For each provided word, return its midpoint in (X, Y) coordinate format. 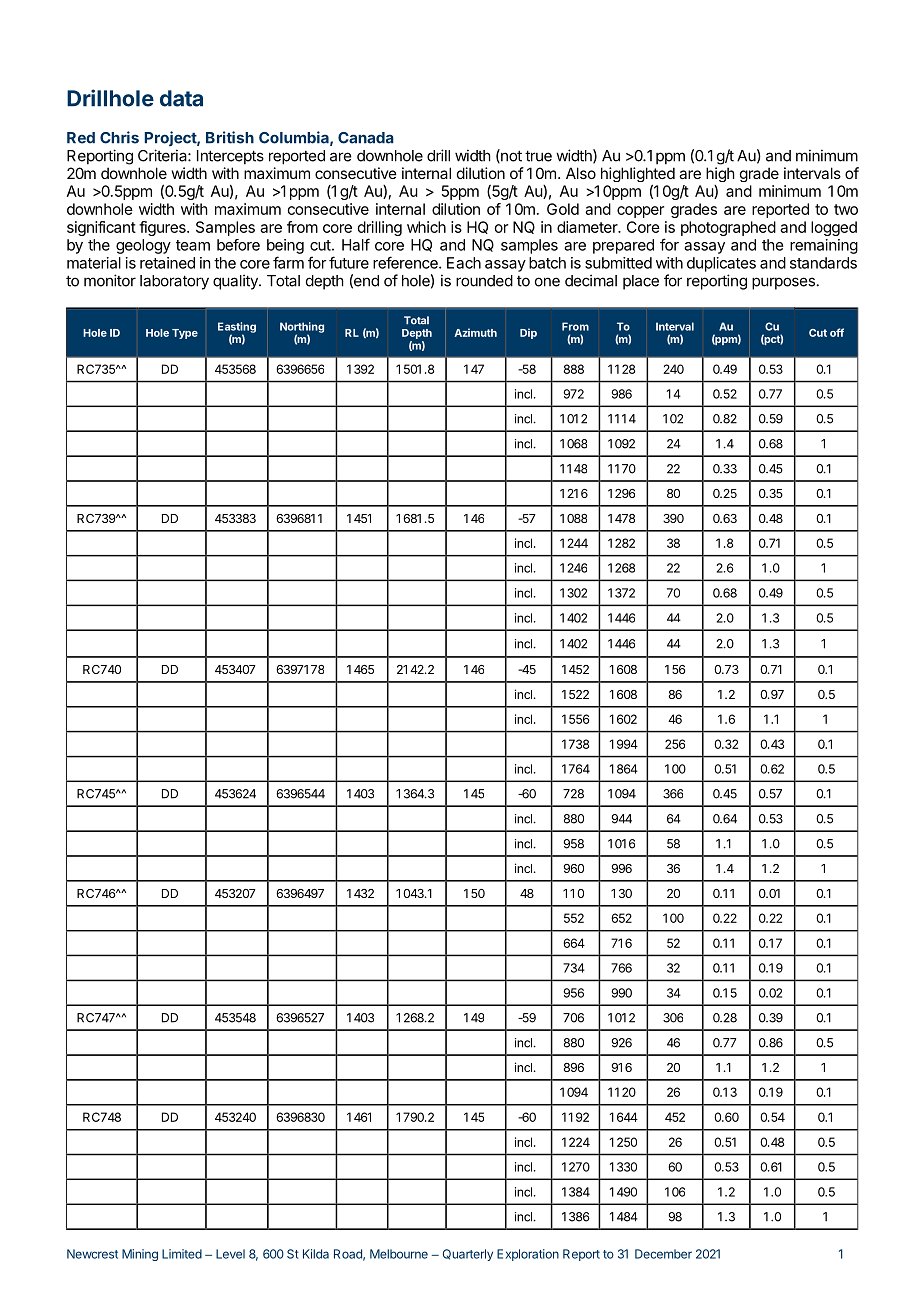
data (181, 98)
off (837, 332)
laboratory (174, 282)
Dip (528, 333)
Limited (182, 1254)
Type (185, 334)
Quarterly (468, 1255)
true (538, 156)
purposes (783, 283)
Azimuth (475, 332)
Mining (140, 1255)
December (663, 1254)
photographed (728, 228)
